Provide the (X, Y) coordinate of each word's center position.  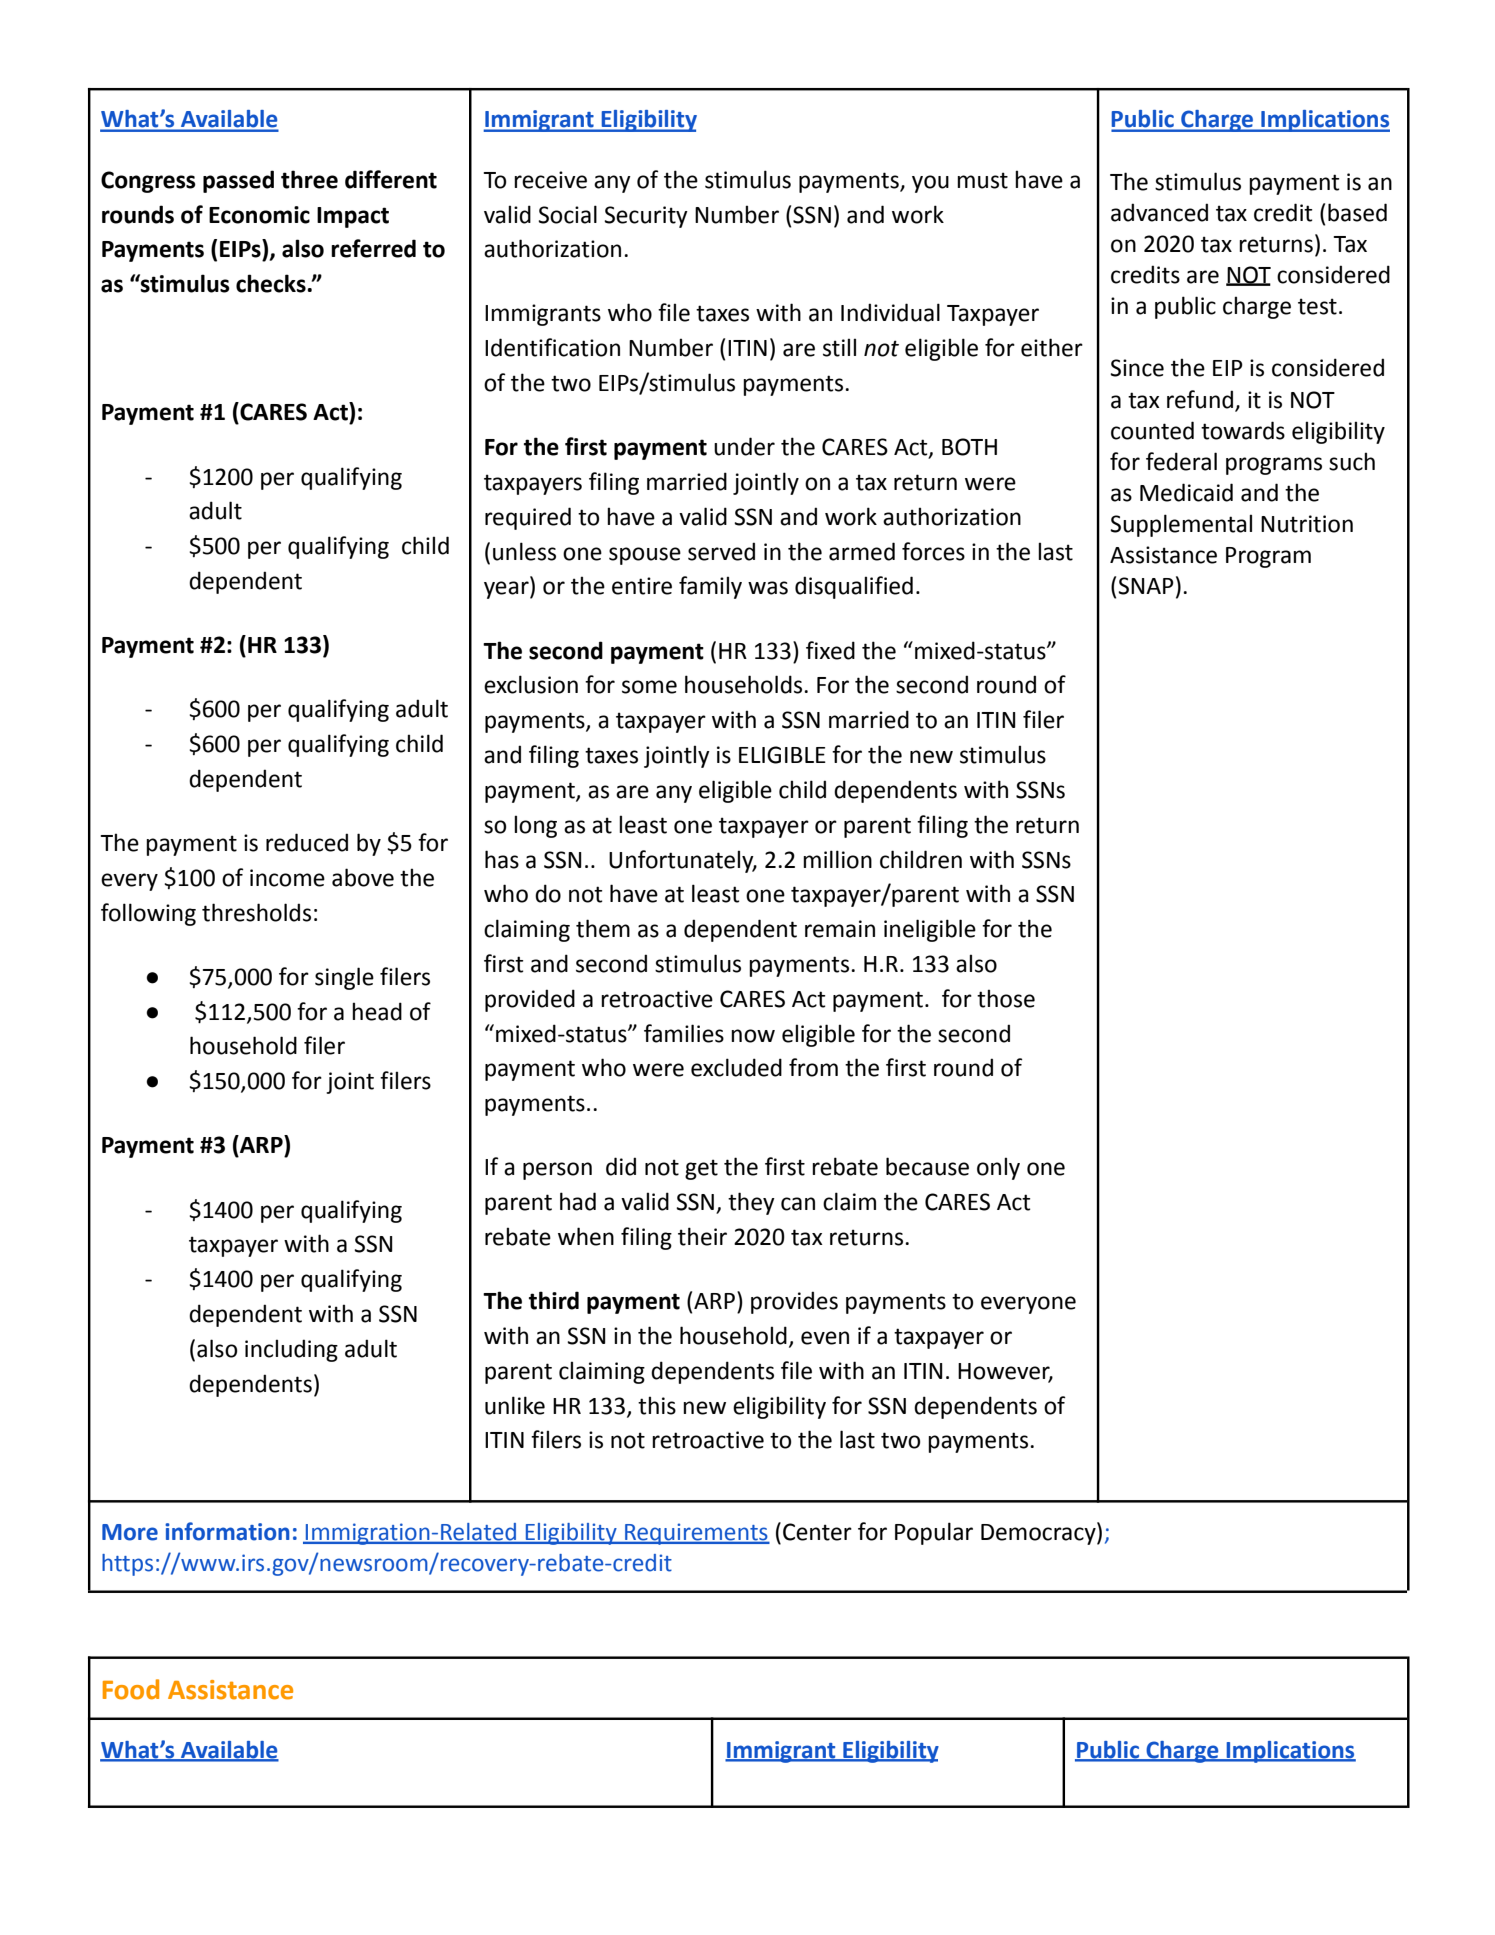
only (998, 1168)
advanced (1159, 212)
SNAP (1146, 586)
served (721, 551)
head (377, 1011)
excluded (736, 1067)
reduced (307, 842)
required (528, 518)
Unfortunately (682, 861)
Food (131, 1689)
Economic (259, 215)
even (825, 1338)
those (1006, 998)
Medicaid (1186, 492)
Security (646, 217)
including (291, 1350)
